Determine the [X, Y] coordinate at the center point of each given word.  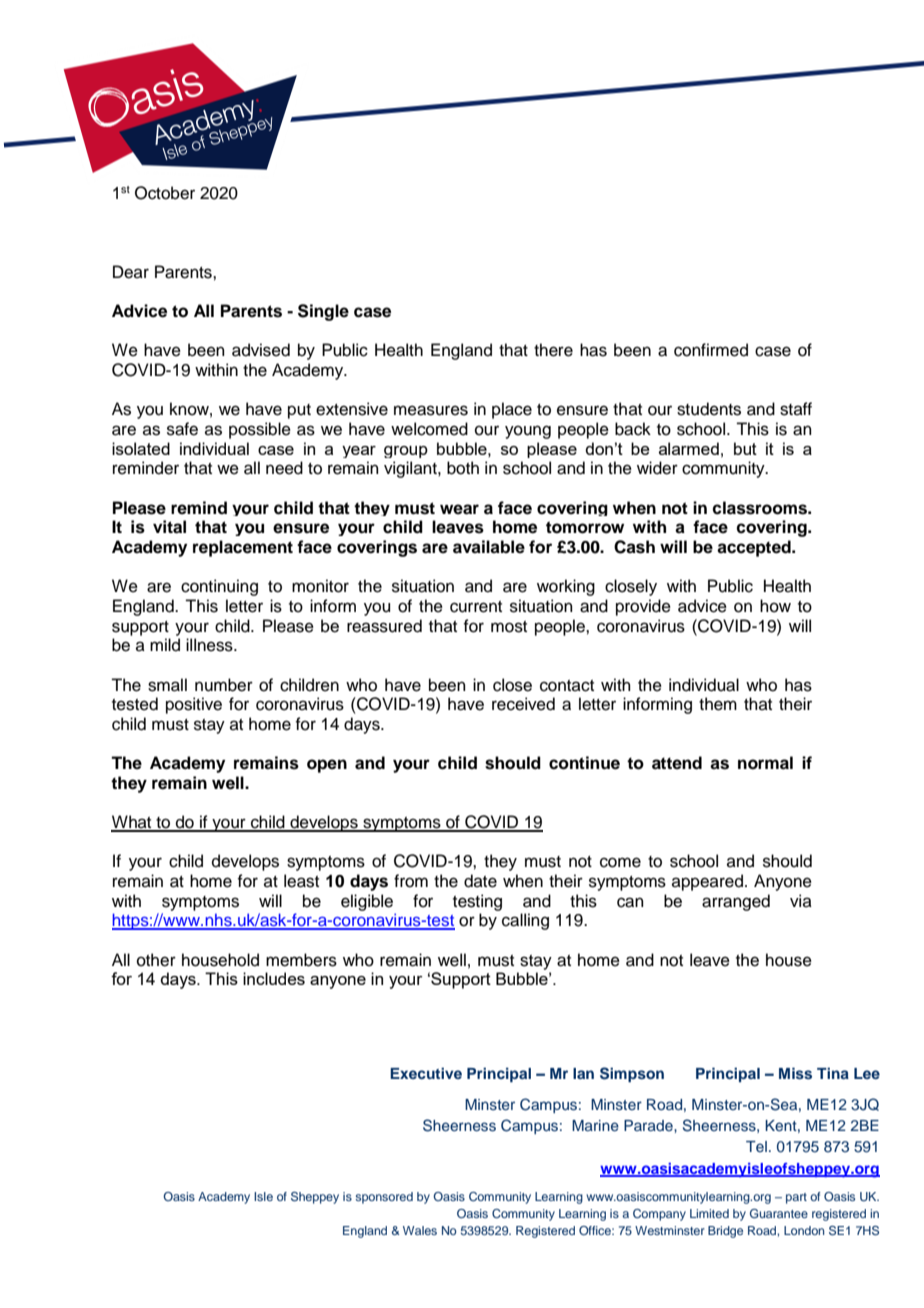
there [553, 350]
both [463, 468]
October [165, 193]
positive [194, 705]
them [718, 704]
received [523, 704]
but [745, 448]
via [801, 900]
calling [525, 921]
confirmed [711, 350]
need [284, 468]
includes [274, 978]
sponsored [384, 1198]
